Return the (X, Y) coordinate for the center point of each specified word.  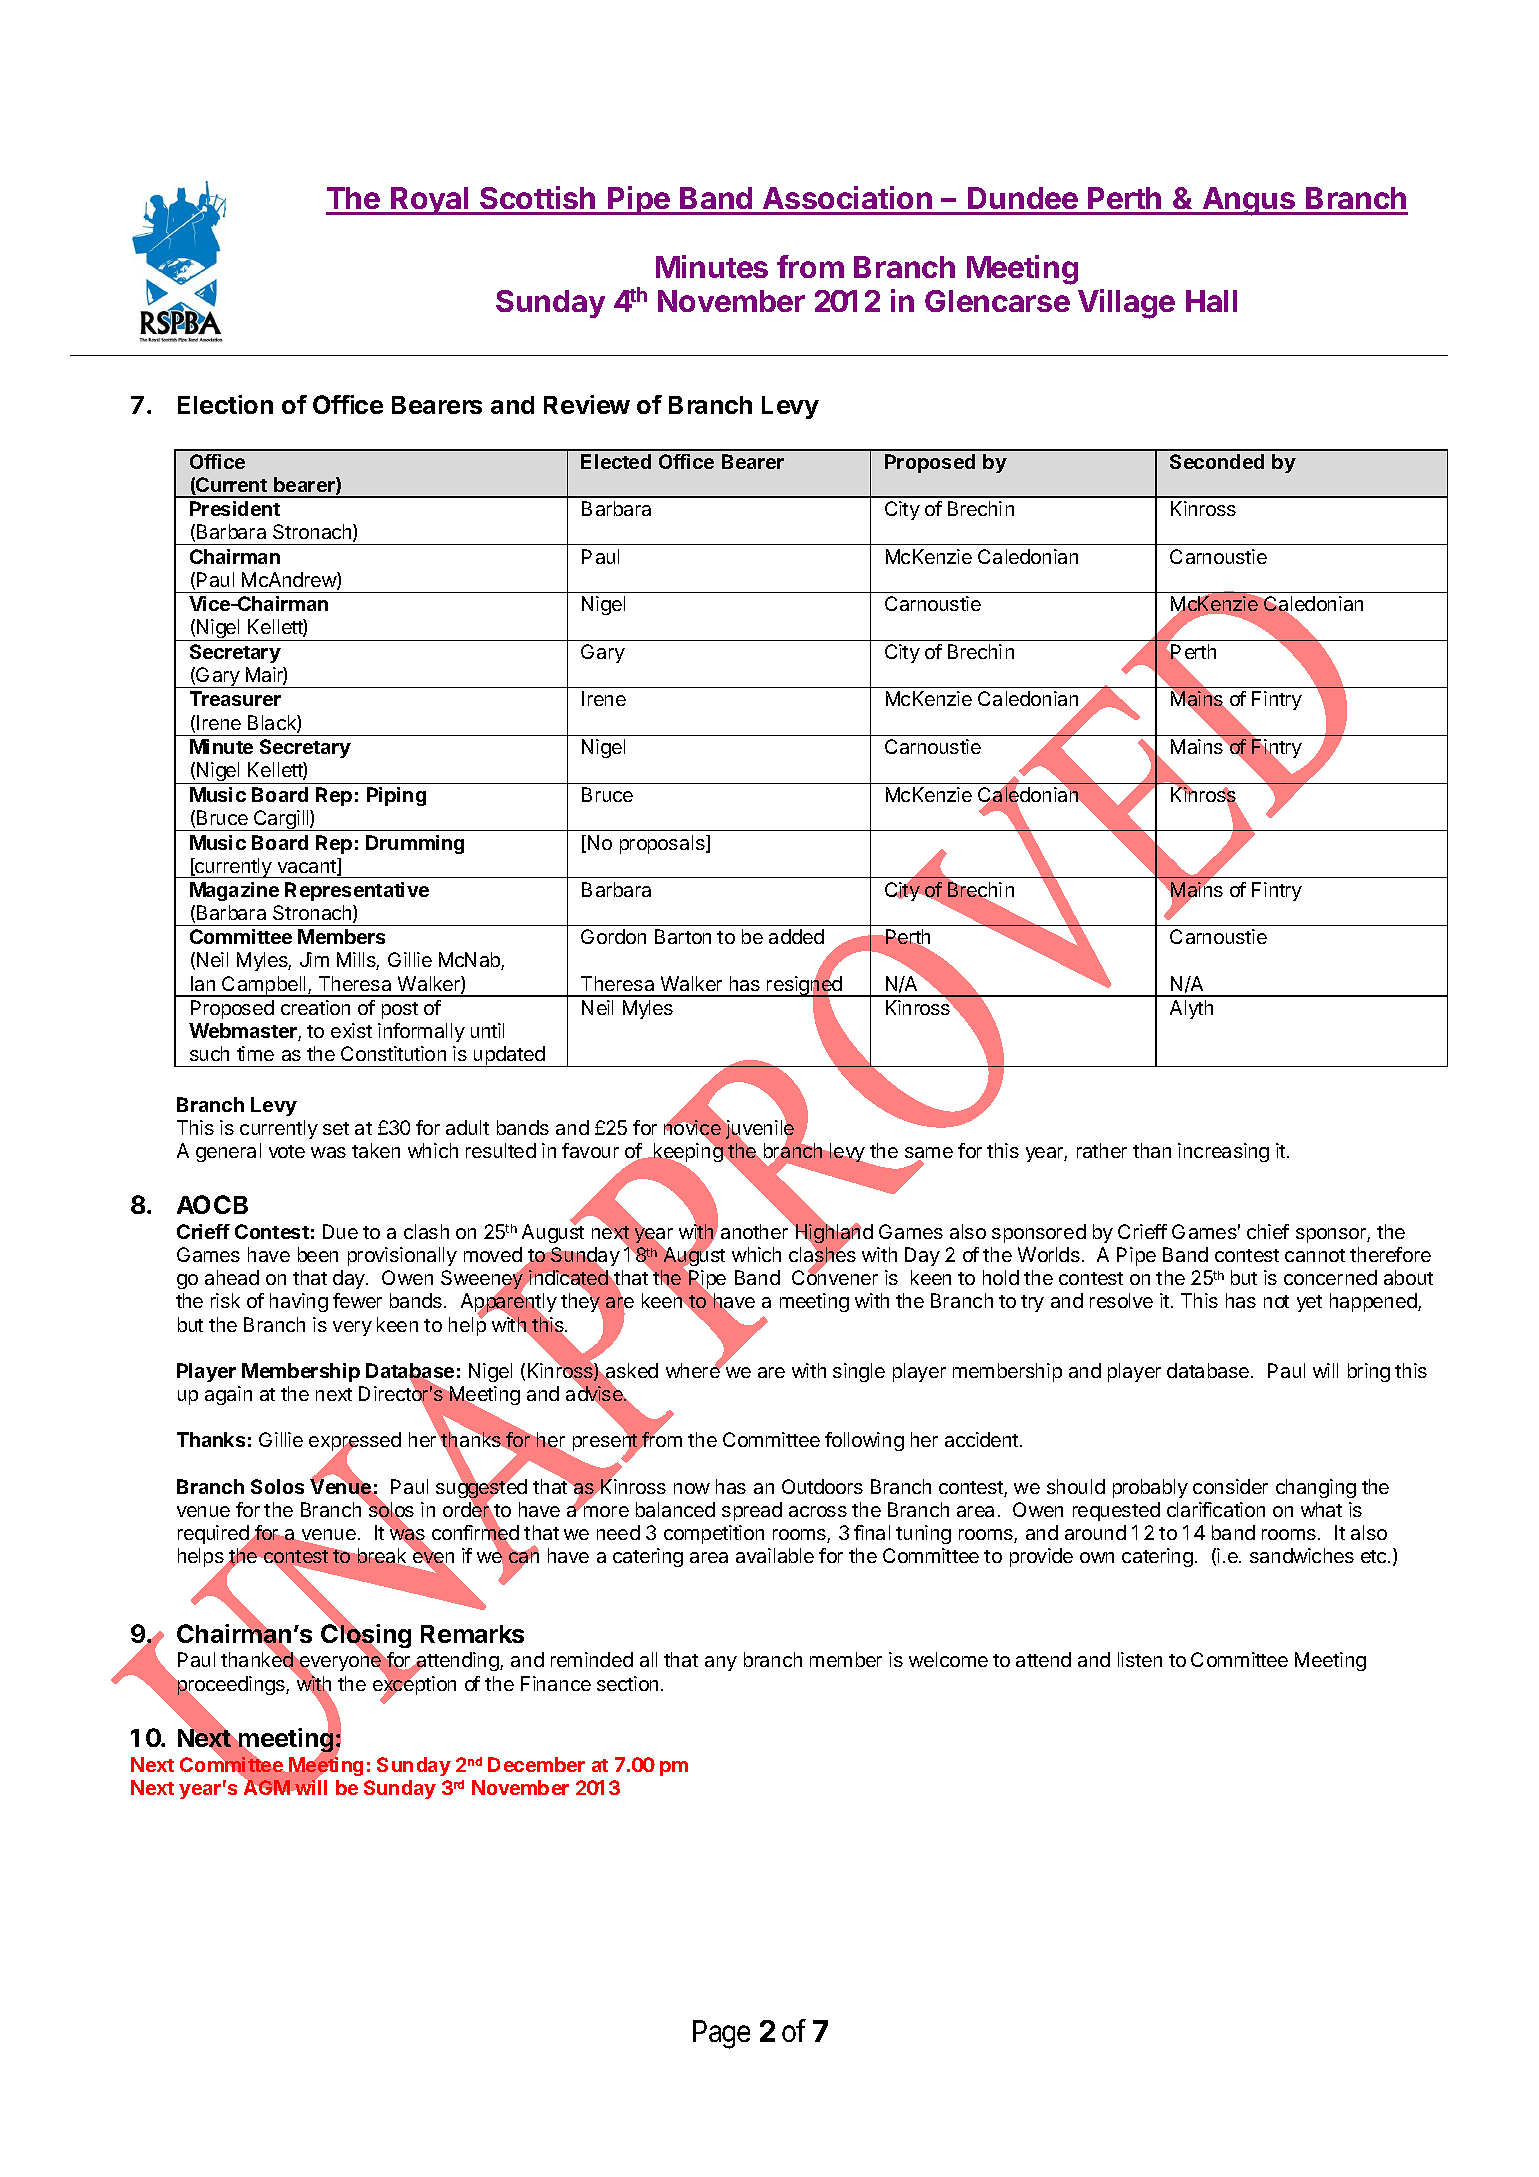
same (929, 1154)
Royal (430, 201)
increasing (1223, 1152)
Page (721, 2034)
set (336, 1128)
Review (587, 404)
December (536, 1764)
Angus (1249, 201)
